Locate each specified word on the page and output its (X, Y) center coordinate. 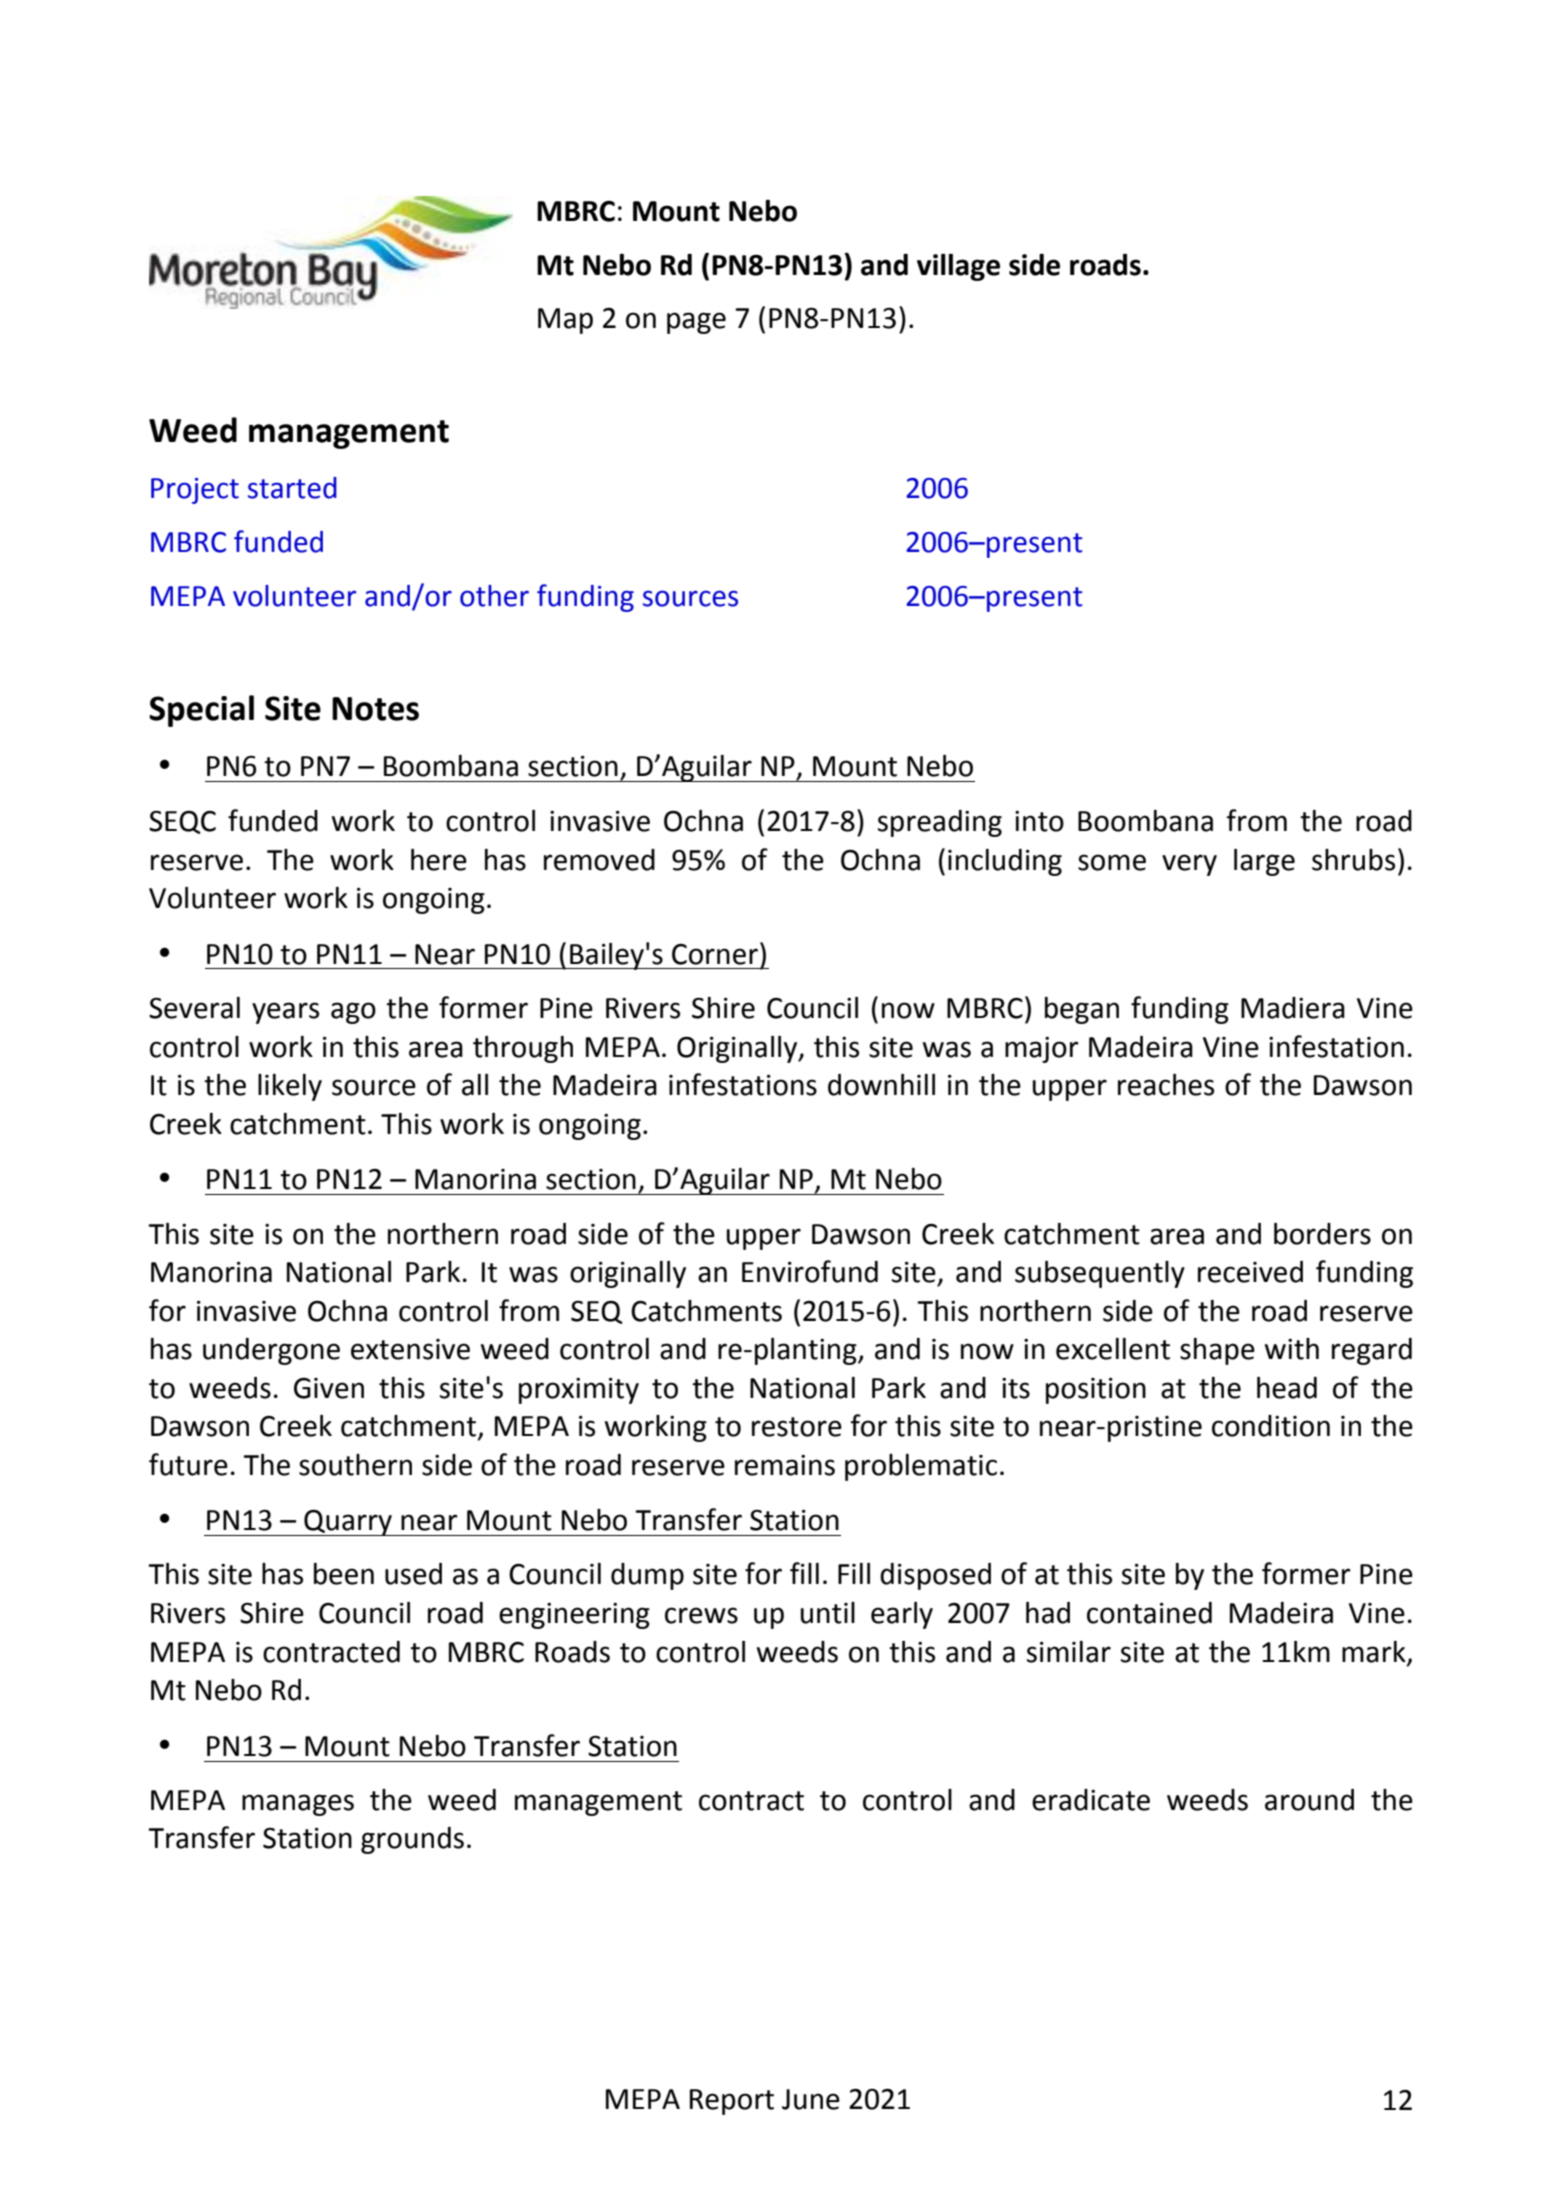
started (292, 488)
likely (290, 1087)
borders (1322, 1234)
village (958, 267)
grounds (412, 1840)
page (696, 323)
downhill (881, 1085)
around (1309, 1800)
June (811, 2099)
